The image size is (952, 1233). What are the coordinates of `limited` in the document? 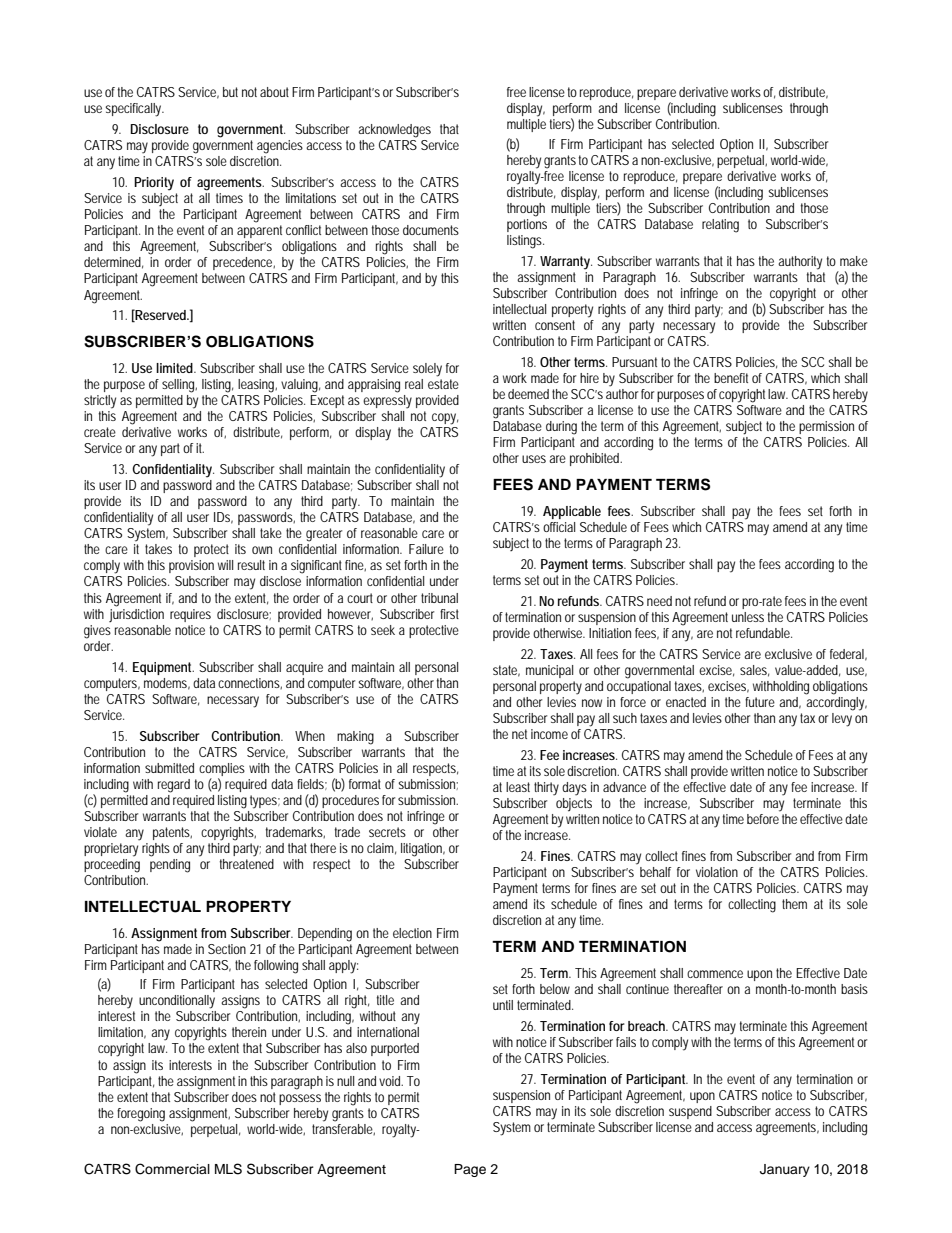 It's located at (175, 368).
